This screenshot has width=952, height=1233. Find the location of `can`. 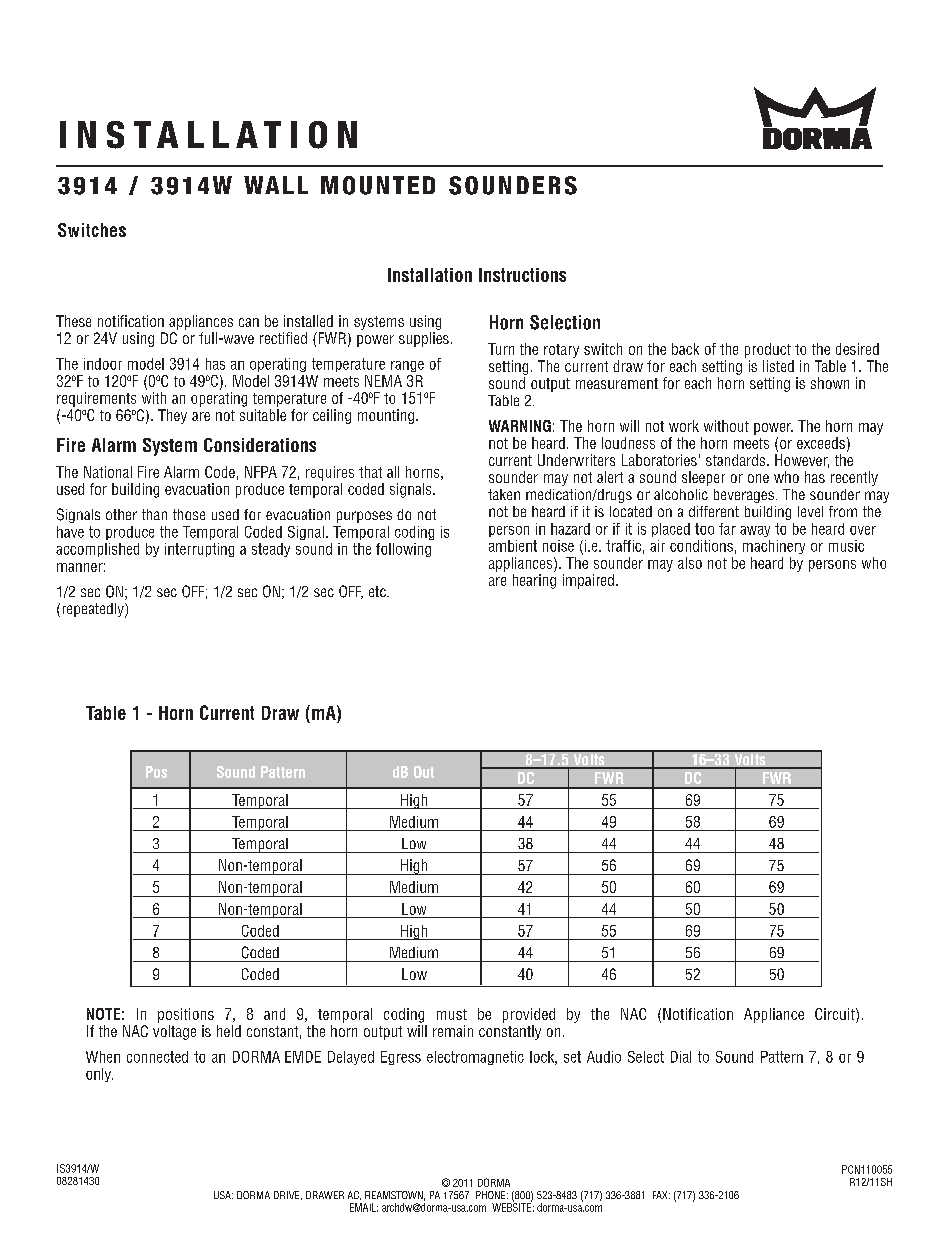

can is located at coordinates (249, 322).
